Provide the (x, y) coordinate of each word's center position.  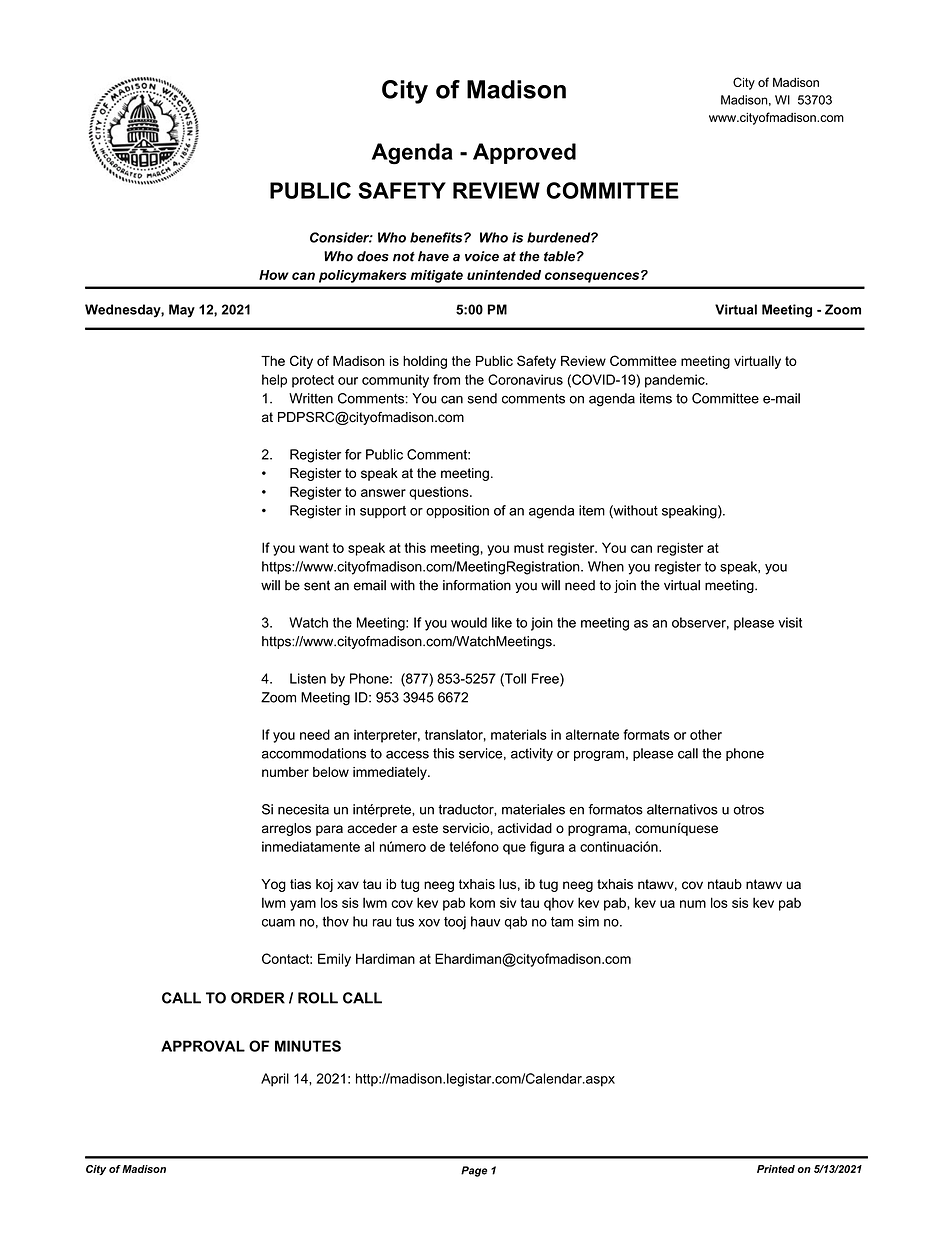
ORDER (258, 998)
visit (790, 622)
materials (519, 734)
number (285, 772)
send (482, 398)
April (275, 1080)
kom (482, 903)
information (477, 585)
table (559, 256)
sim (588, 921)
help (274, 381)
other (706, 734)
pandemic (676, 381)
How (274, 275)
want (314, 548)
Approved (524, 153)
